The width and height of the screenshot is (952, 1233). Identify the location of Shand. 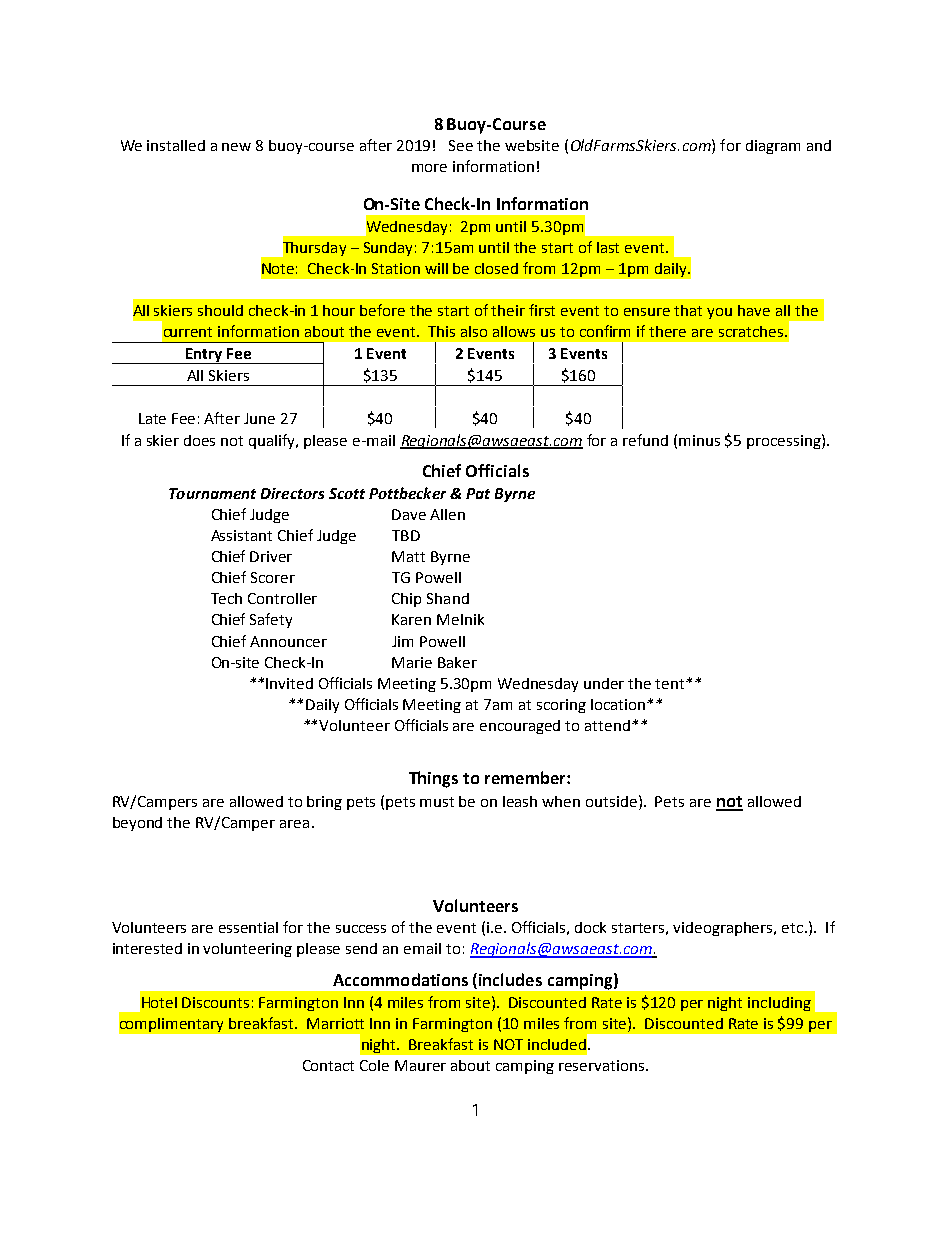
(448, 598).
